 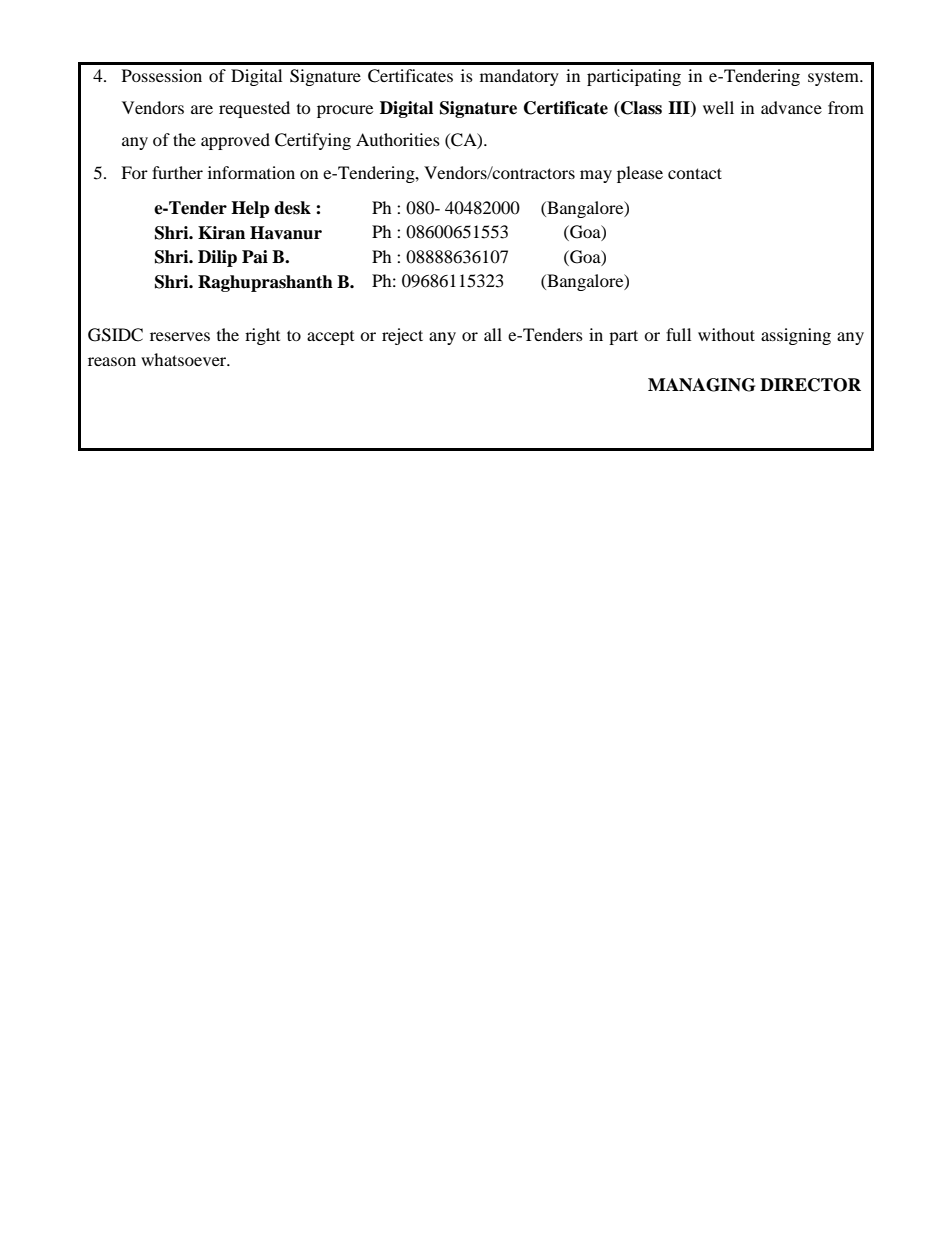 What do you see at coordinates (177, 172) in the document?
I see `further` at bounding box center [177, 172].
